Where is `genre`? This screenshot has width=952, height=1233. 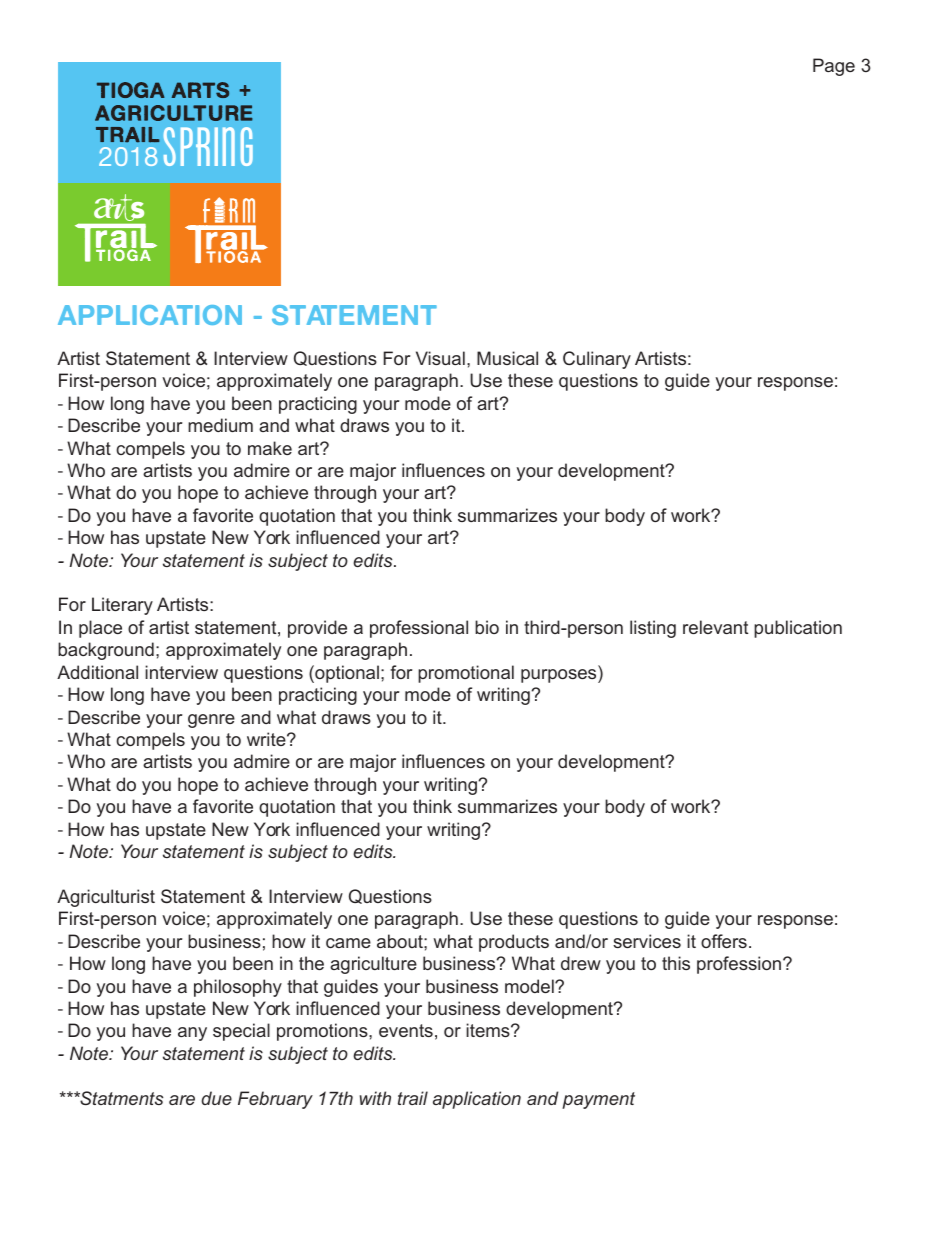 genre is located at coordinates (211, 721).
